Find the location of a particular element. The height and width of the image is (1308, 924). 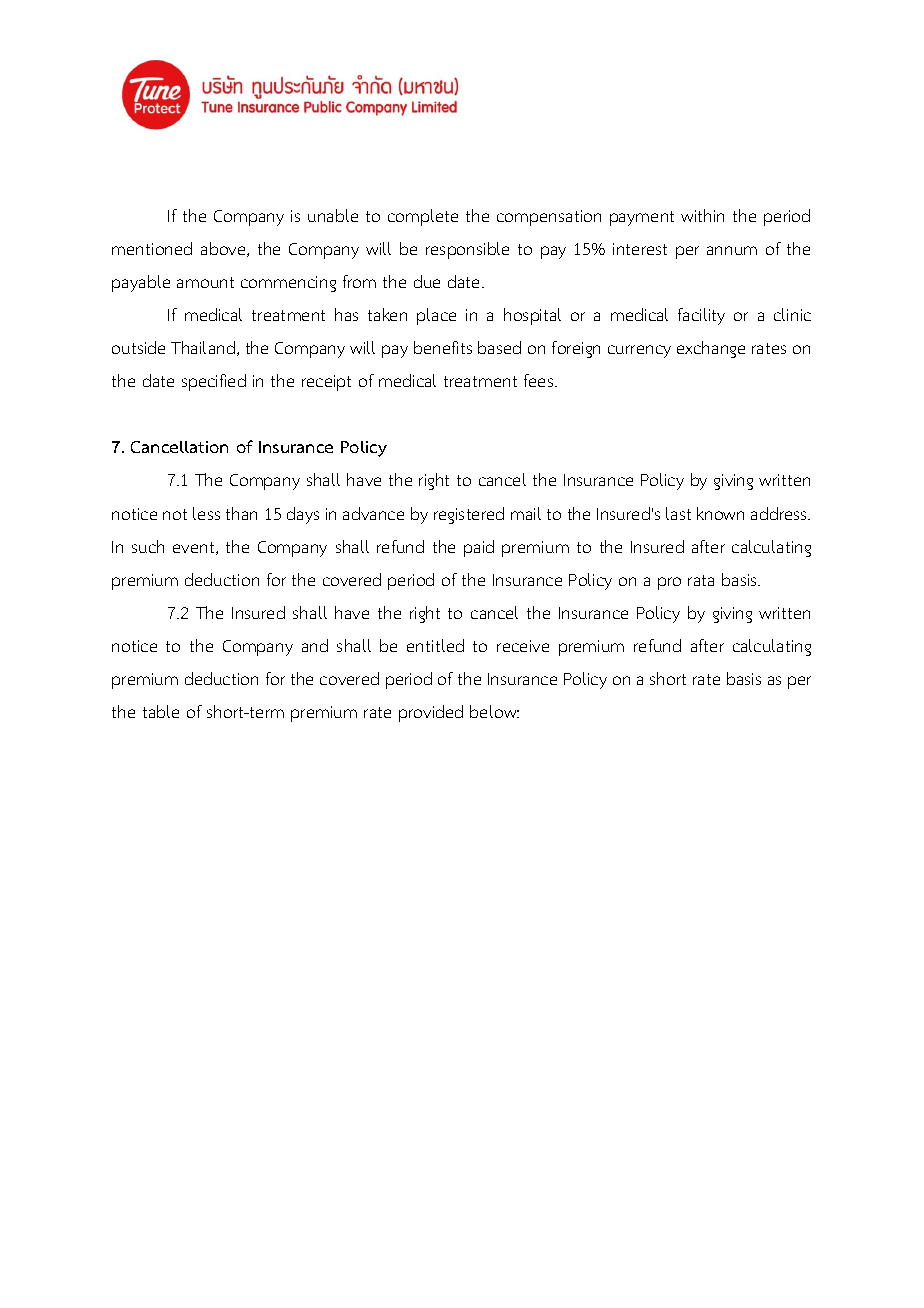

within is located at coordinates (702, 215).
